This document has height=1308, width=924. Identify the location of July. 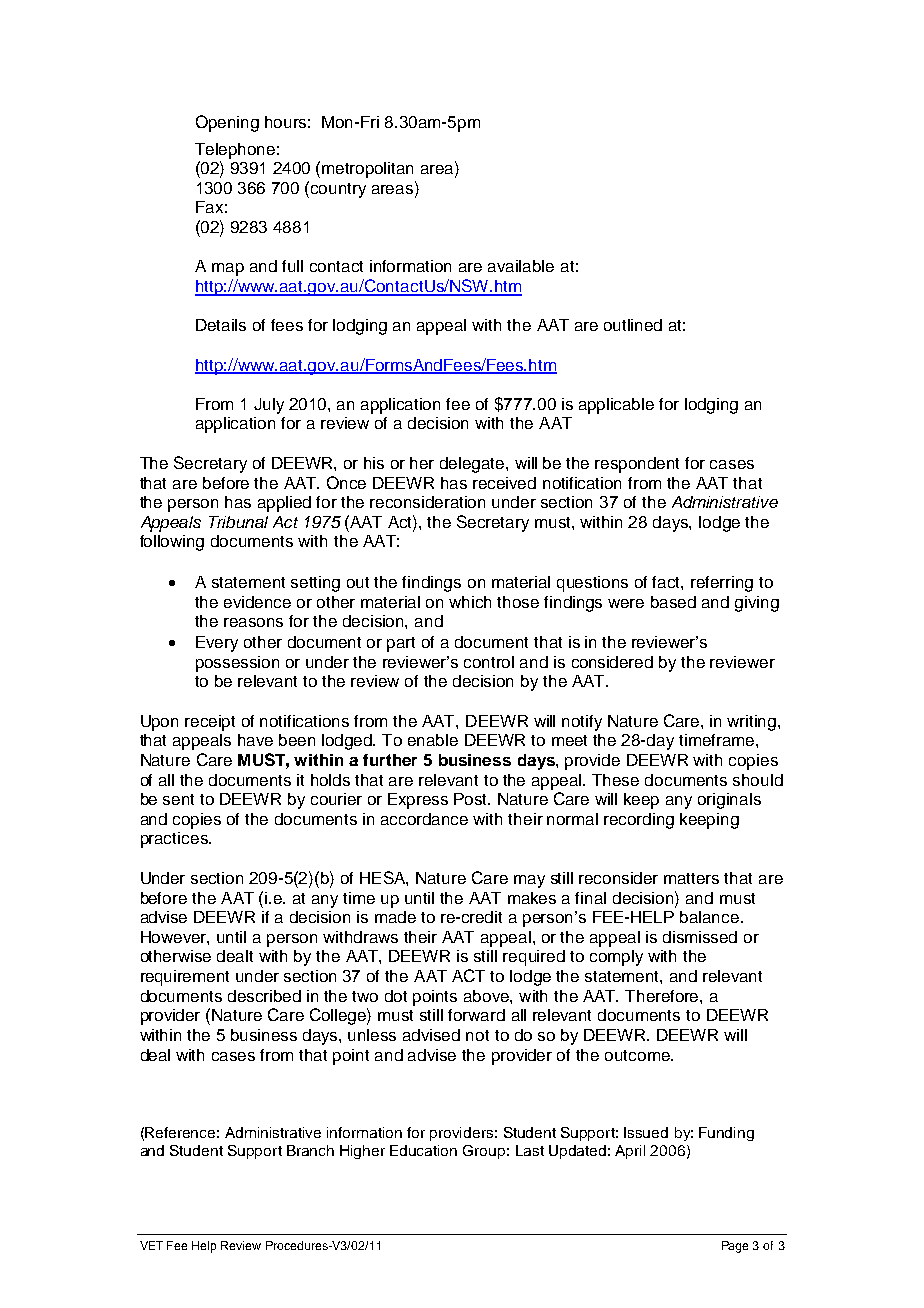
(269, 406).
